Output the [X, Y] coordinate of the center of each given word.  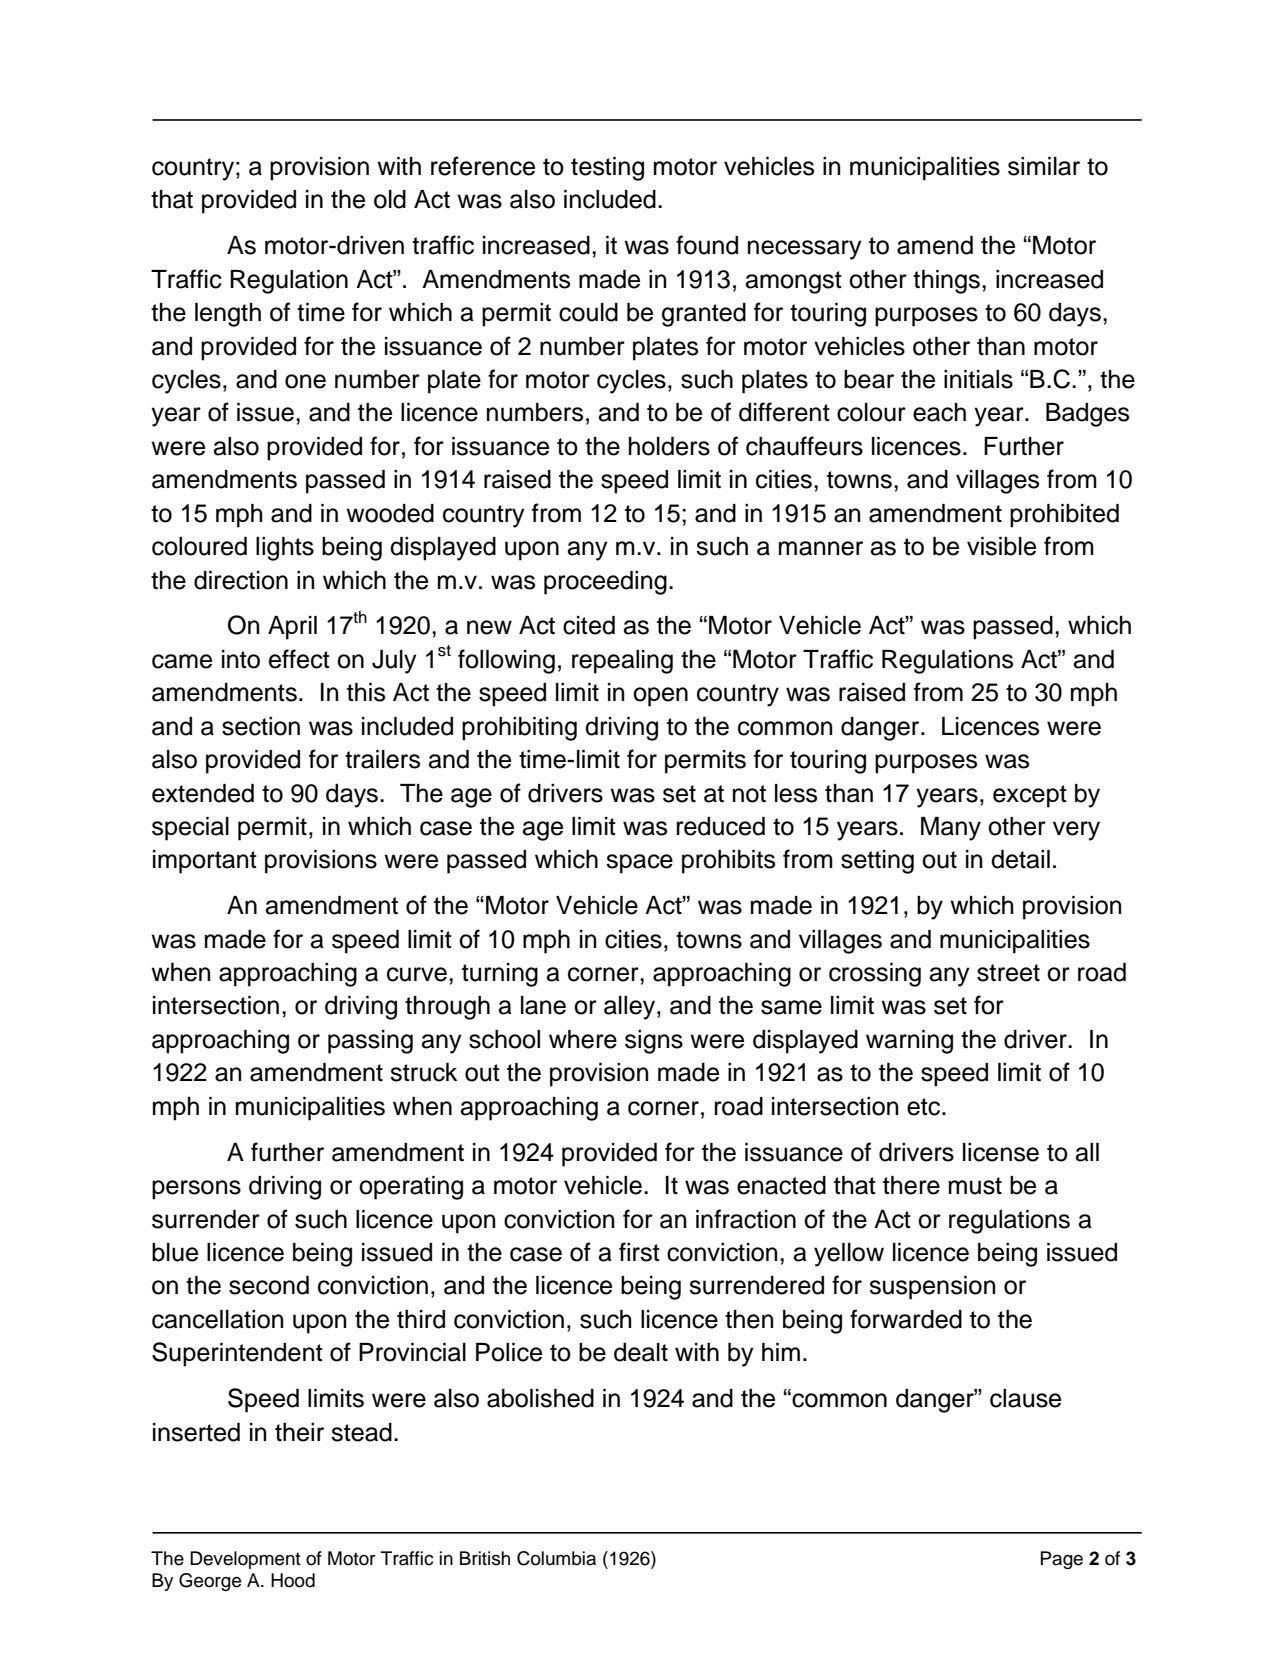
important [205, 862]
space [639, 864]
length [228, 315]
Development [245, 1560]
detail [1020, 859]
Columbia [556, 1558]
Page [1062, 1560]
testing [607, 169]
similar [1044, 166]
